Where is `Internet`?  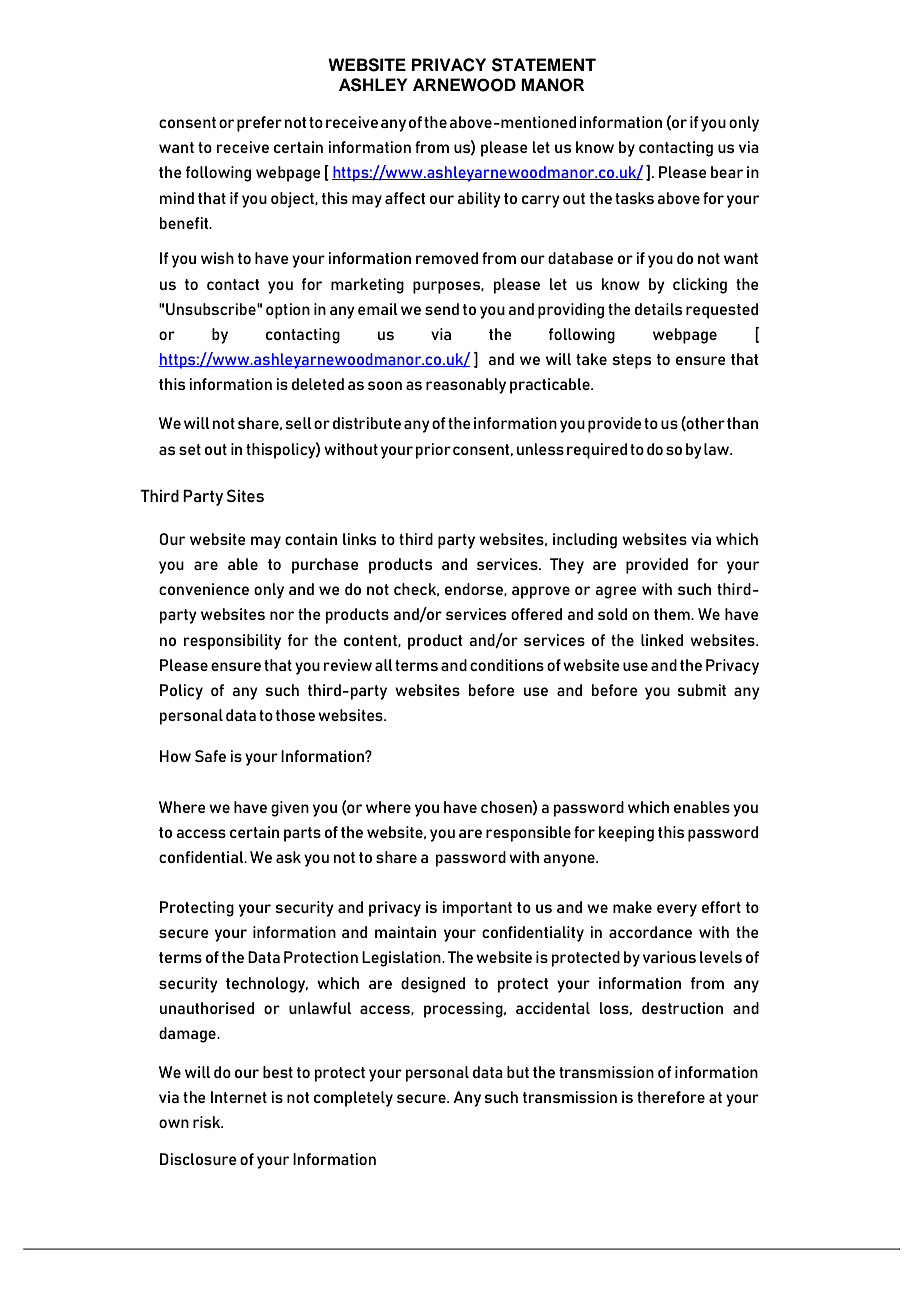
Internet is located at coordinates (239, 1097).
